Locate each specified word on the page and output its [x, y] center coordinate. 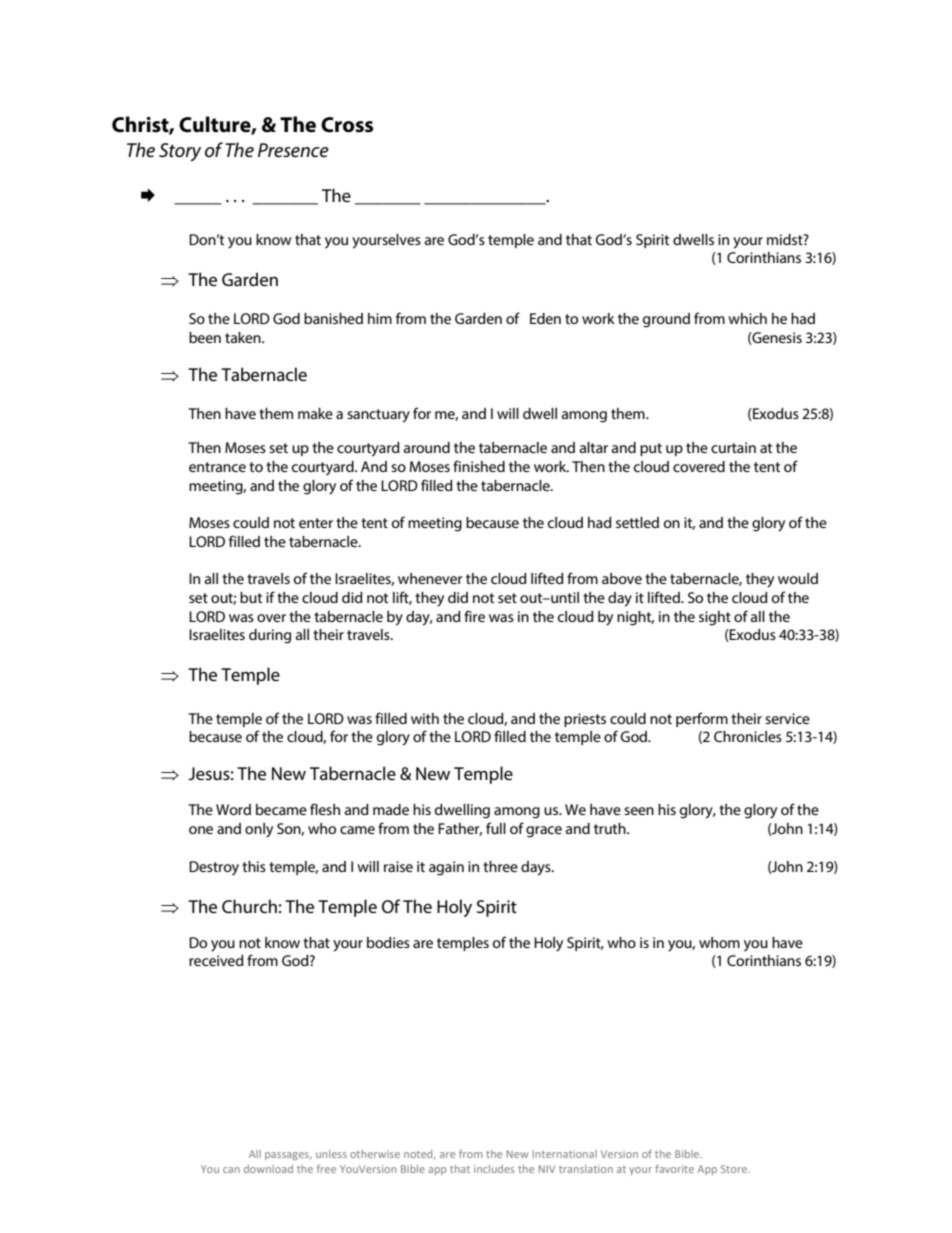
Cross [347, 125]
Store [735, 1169]
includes [494, 1169]
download [268, 1169]
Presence [293, 150]
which [747, 318]
